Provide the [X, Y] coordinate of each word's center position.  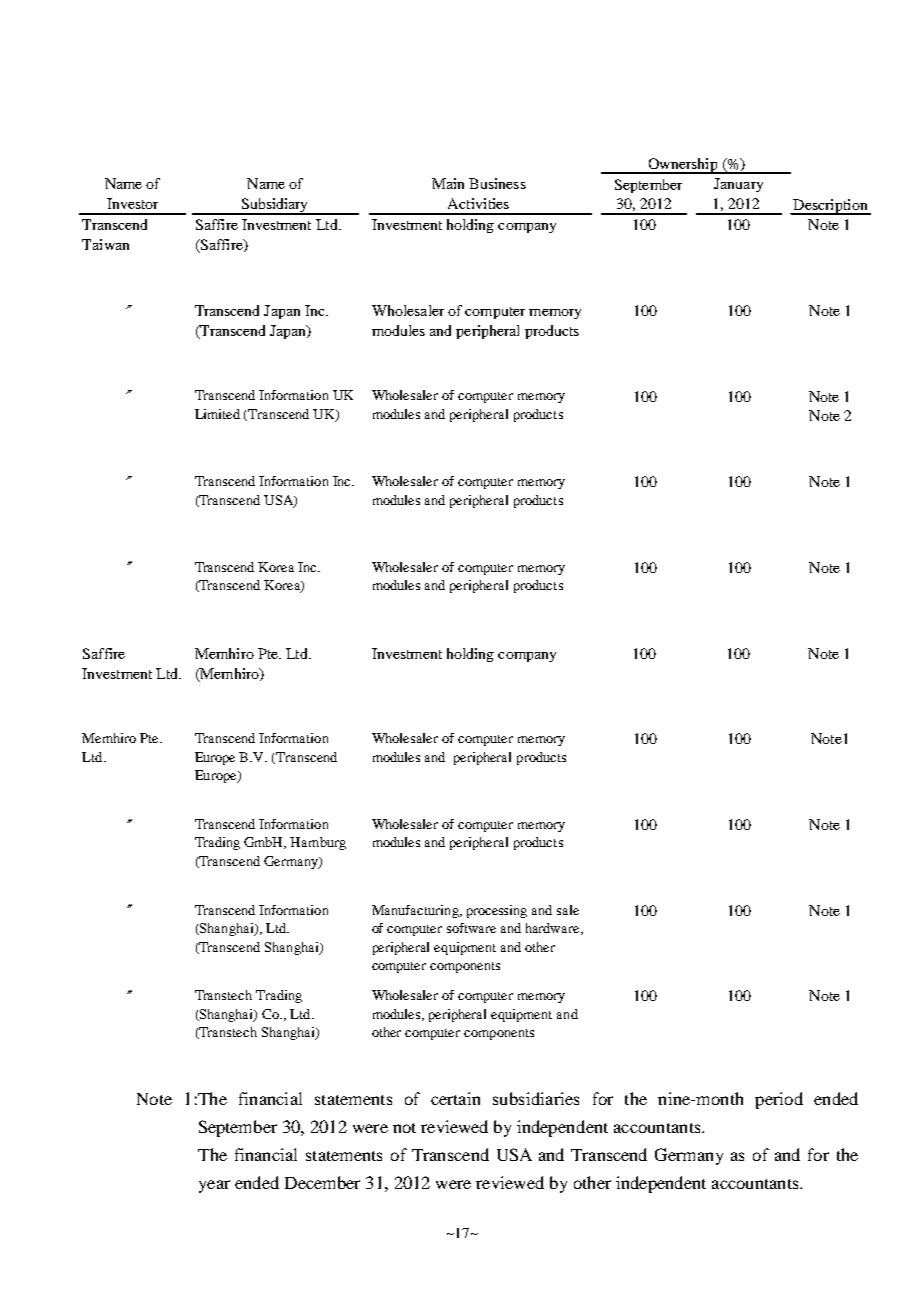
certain [455, 1098]
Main [448, 183]
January [738, 185]
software [471, 928]
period [779, 1100]
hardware [554, 929]
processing [497, 911]
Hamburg [318, 843]
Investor [132, 203]
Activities [478, 203]
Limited [217, 414]
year [214, 1186]
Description [830, 207]
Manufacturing [416, 911]
